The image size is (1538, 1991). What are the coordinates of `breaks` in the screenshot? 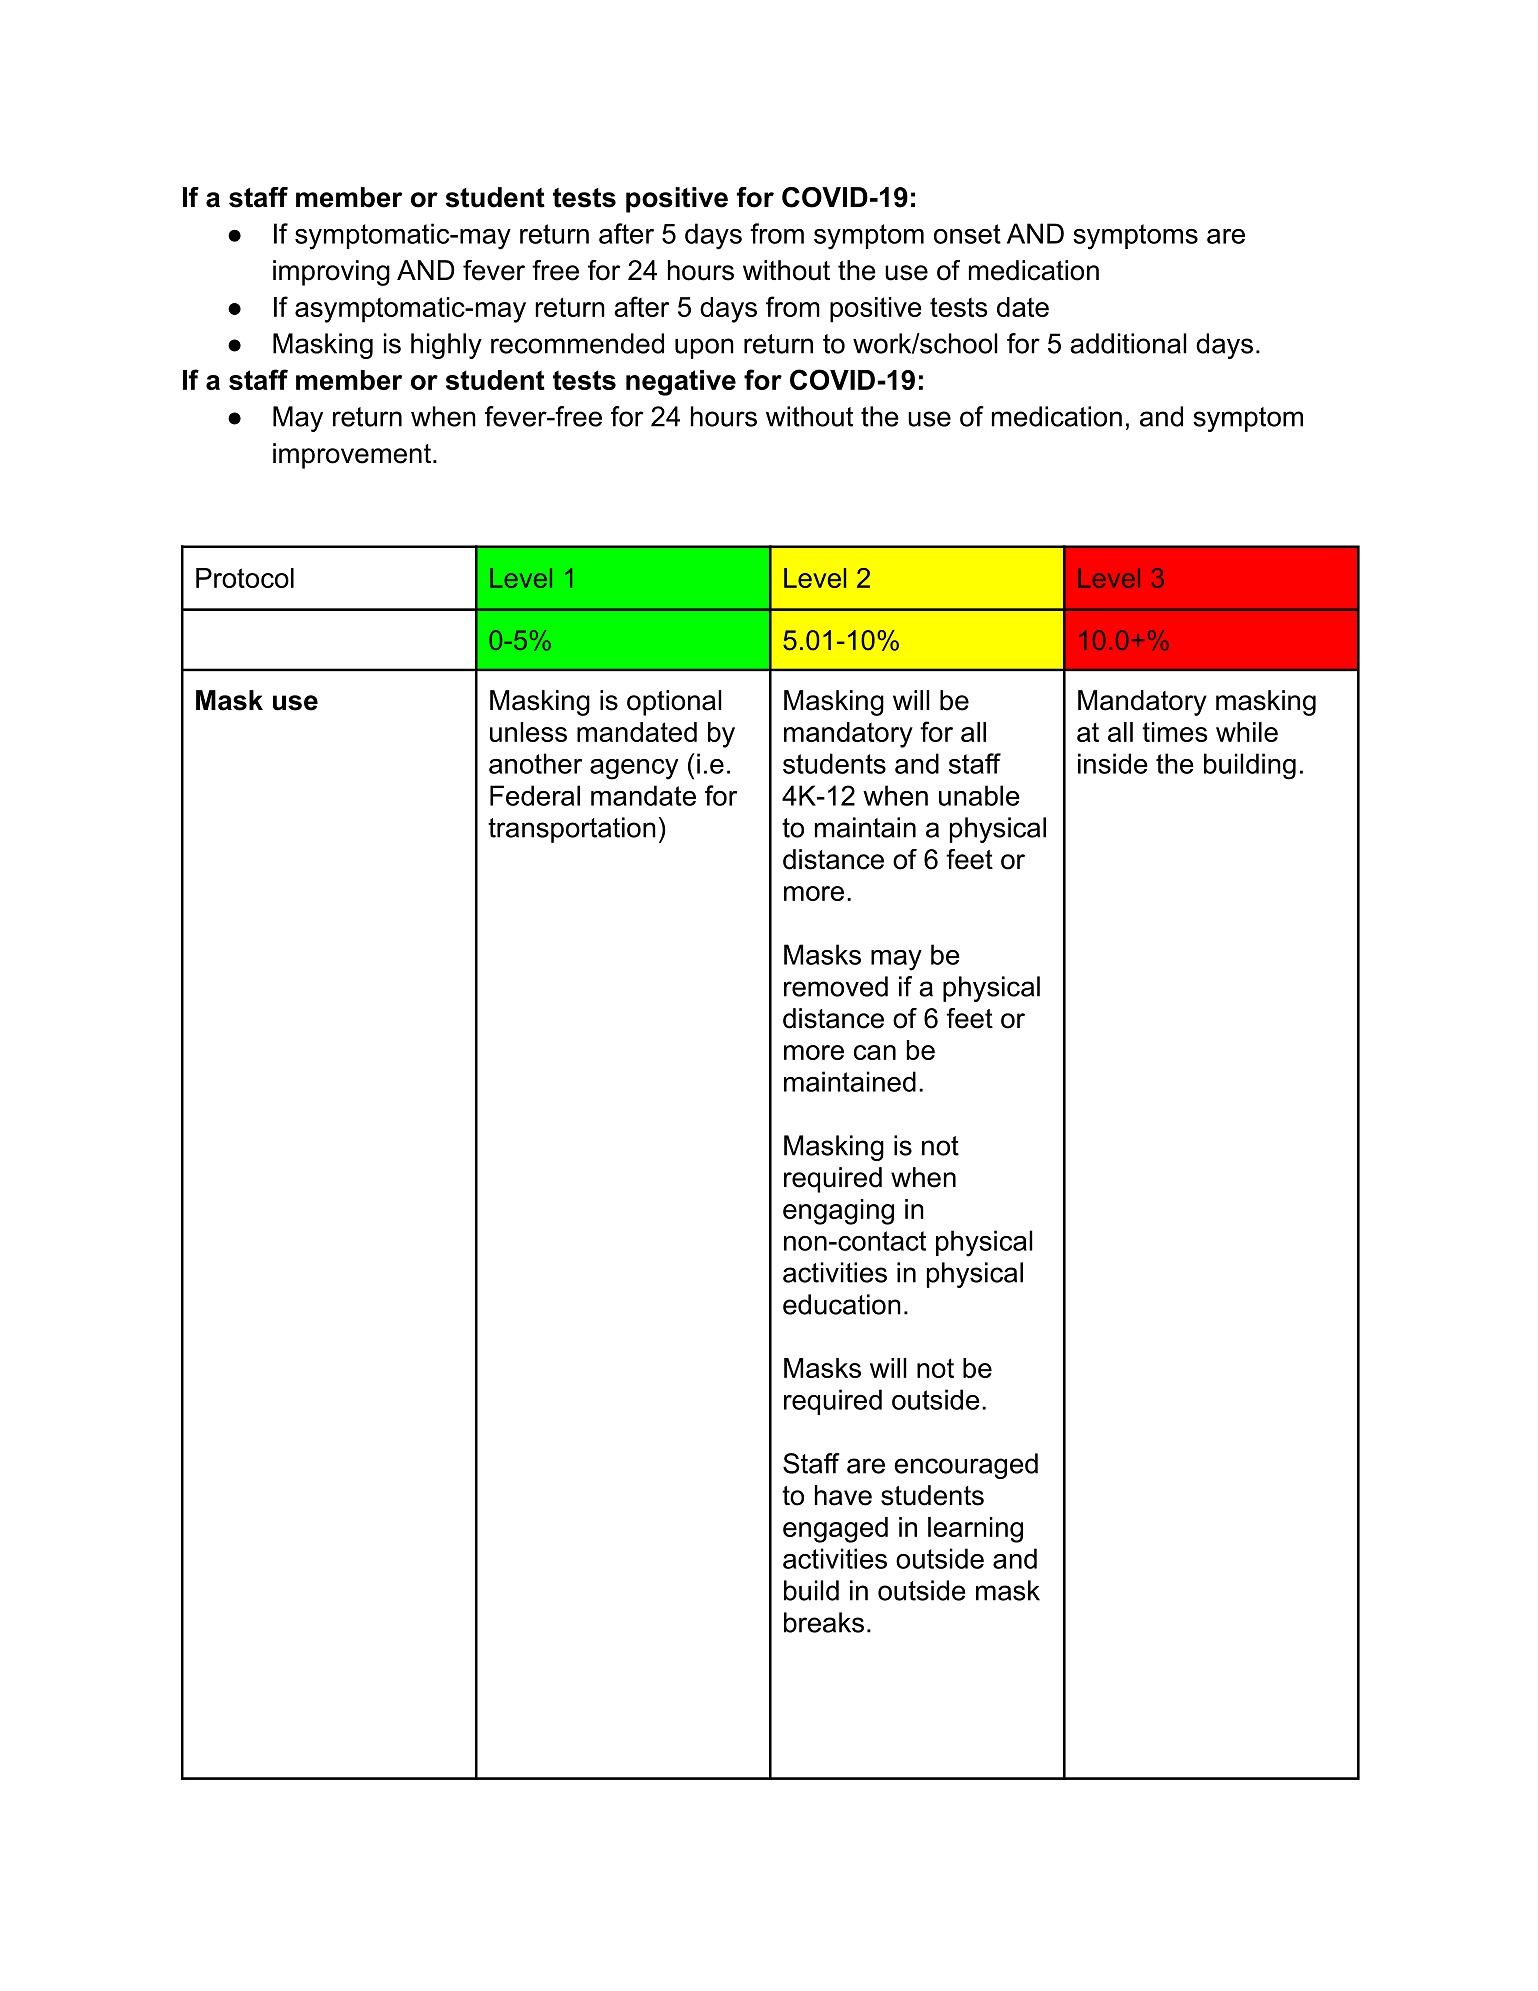 It's located at (824, 1622).
